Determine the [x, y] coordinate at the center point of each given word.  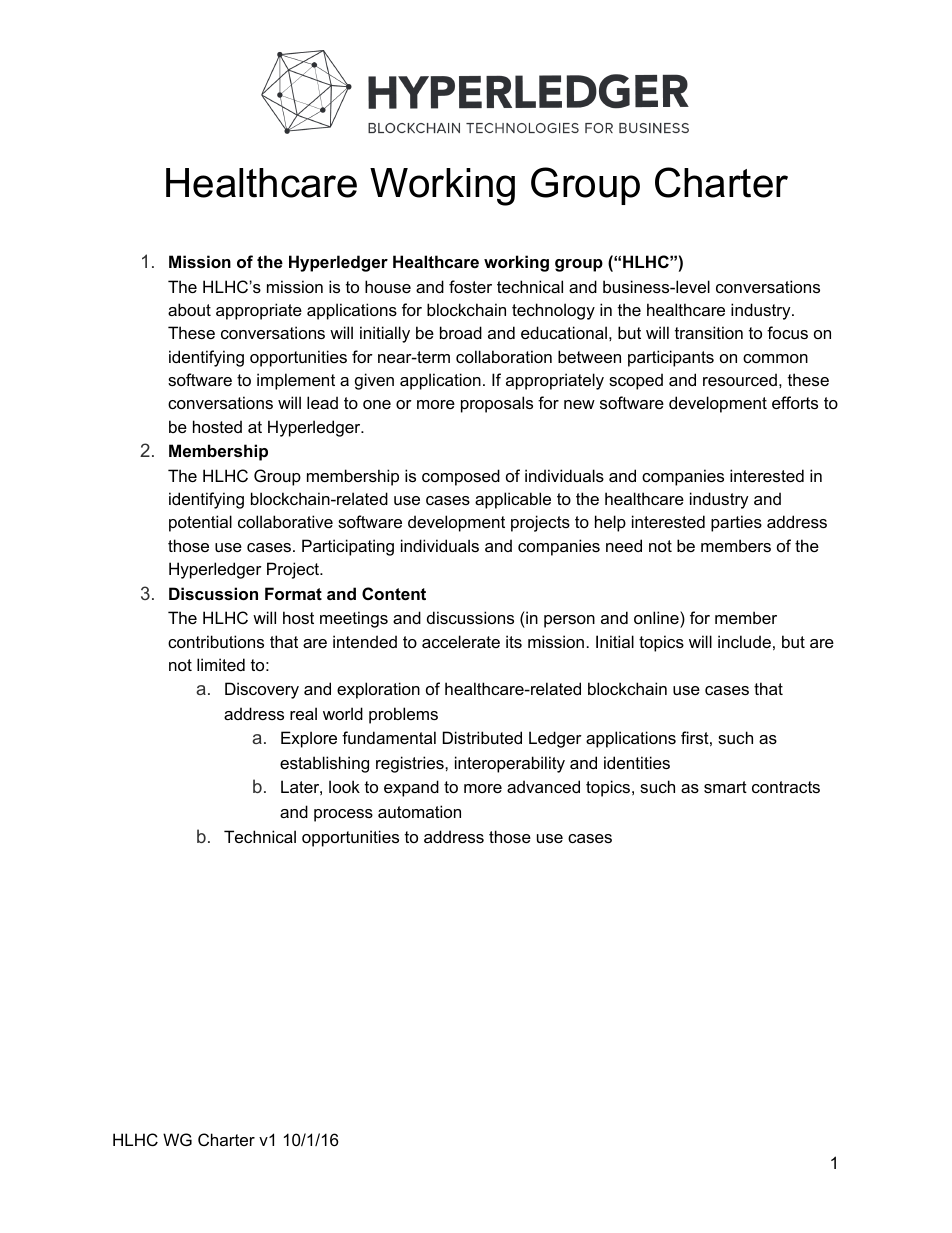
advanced [543, 786]
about [189, 309]
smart [725, 787]
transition [709, 332]
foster [470, 286]
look [344, 786]
